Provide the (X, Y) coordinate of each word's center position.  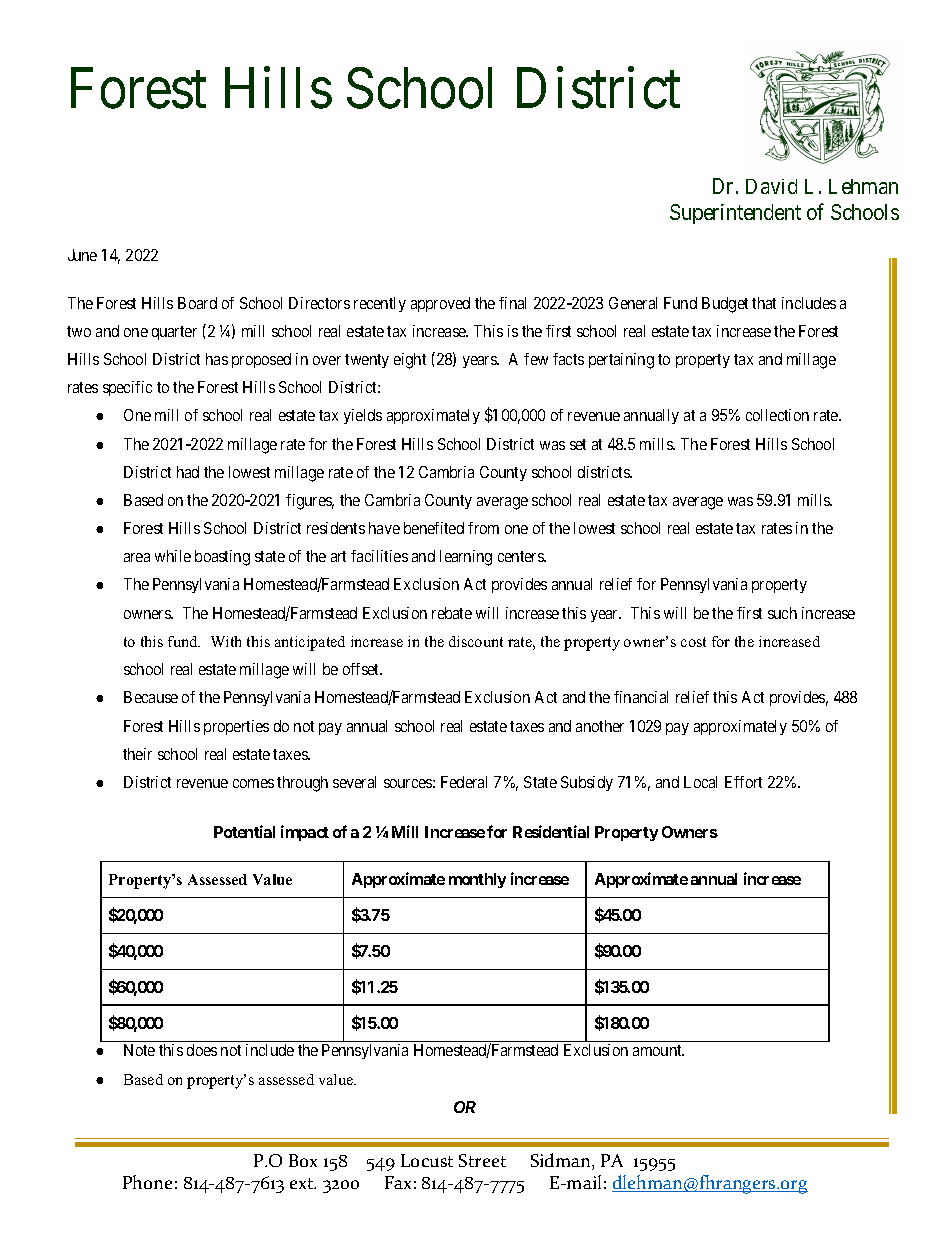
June (82, 255)
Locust (427, 1160)
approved (440, 304)
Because (151, 697)
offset (362, 669)
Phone (147, 1182)
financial (641, 697)
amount (658, 1050)
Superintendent (735, 214)
